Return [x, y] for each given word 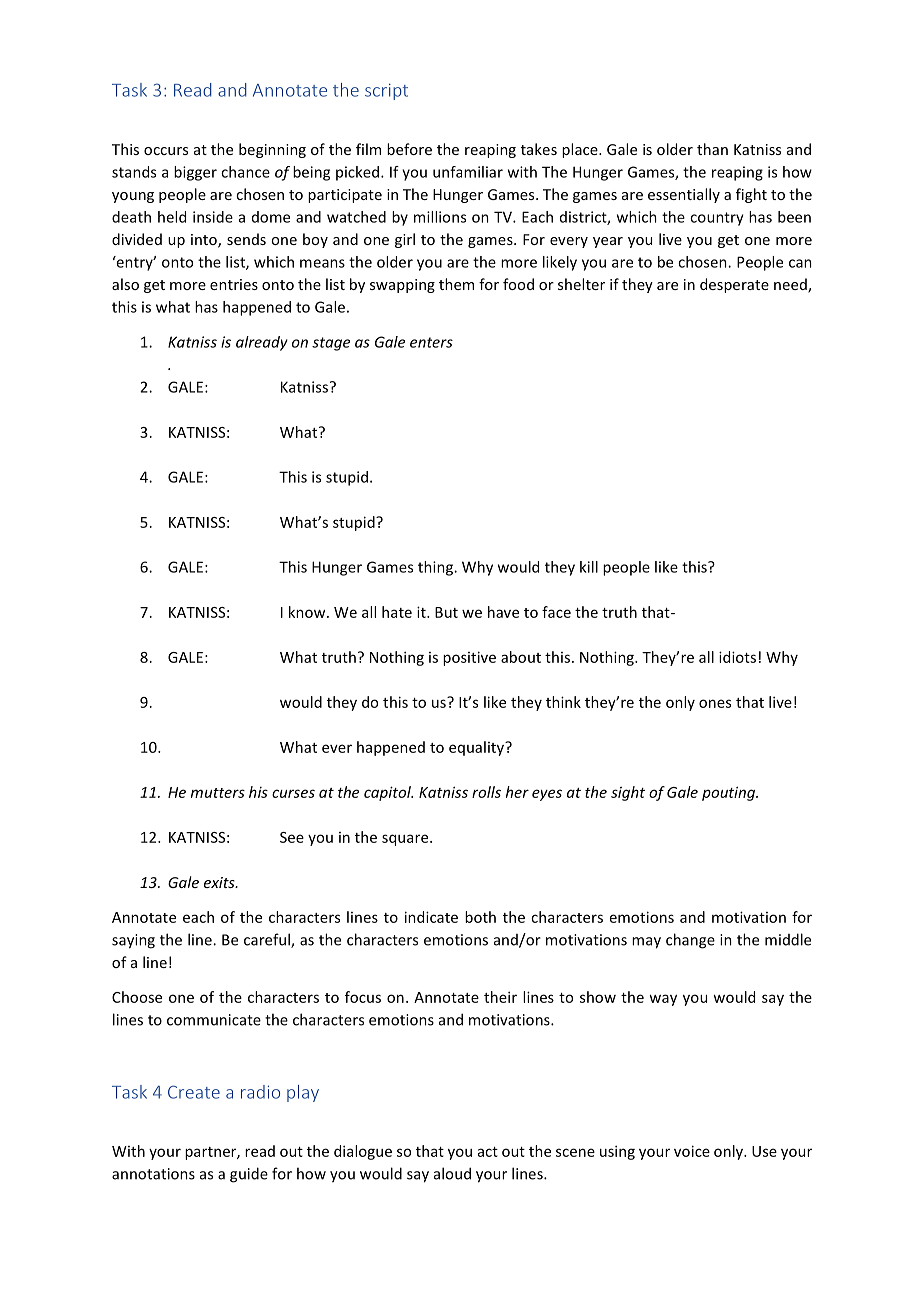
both [480, 917]
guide [249, 1175]
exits [220, 882]
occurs [166, 151]
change [690, 941]
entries [234, 284]
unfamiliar [468, 172]
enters [431, 342]
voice [692, 1151]
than [712, 149]
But [446, 612]
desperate [734, 285]
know [308, 612]
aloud [452, 1173]
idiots [737, 657]
